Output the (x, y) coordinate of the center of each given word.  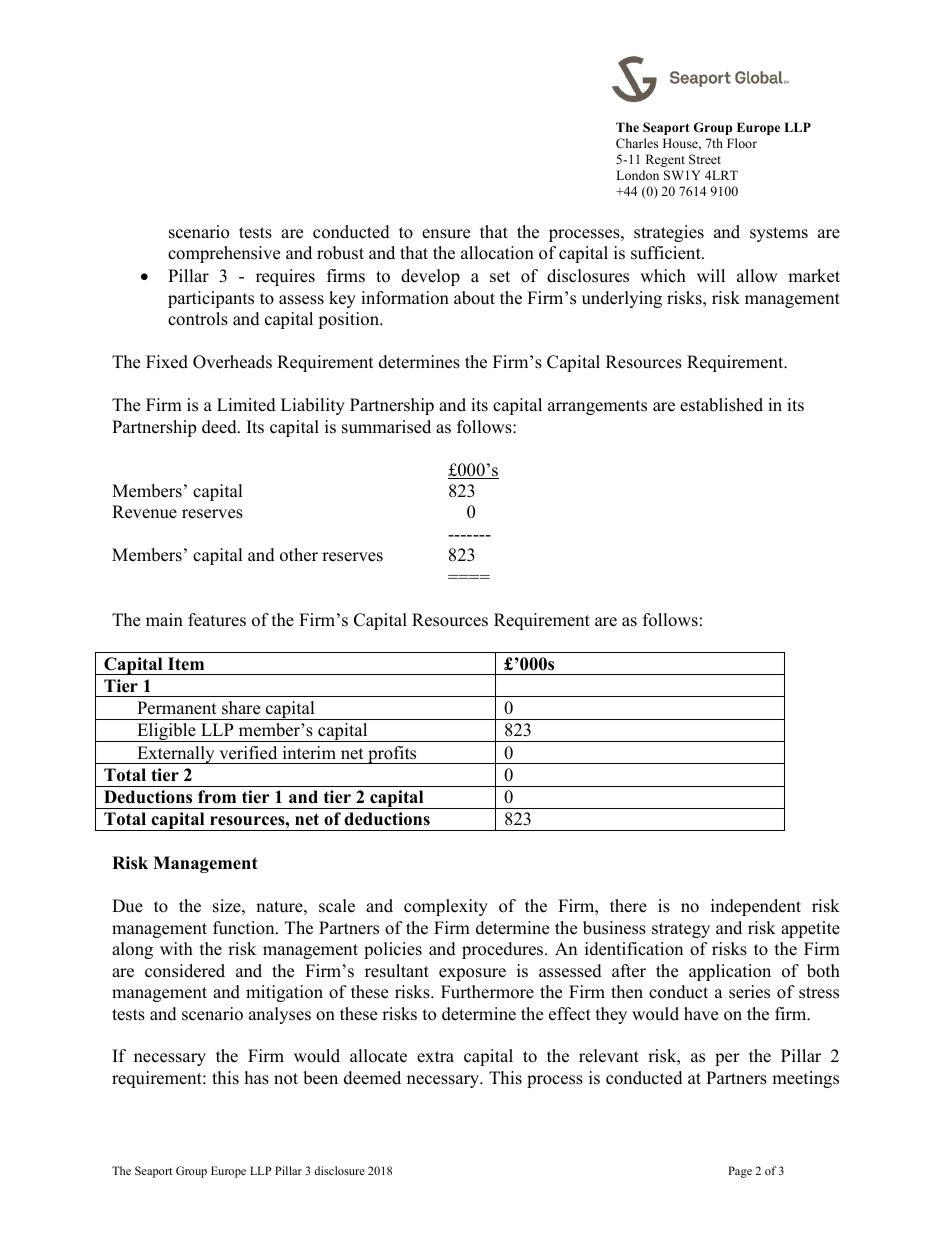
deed (220, 427)
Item (186, 664)
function (245, 928)
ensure (446, 234)
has (257, 1078)
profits (392, 755)
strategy (681, 930)
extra (435, 1057)
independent (756, 907)
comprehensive (224, 254)
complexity (446, 907)
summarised (386, 427)
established (721, 405)
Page (740, 1172)
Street (705, 159)
